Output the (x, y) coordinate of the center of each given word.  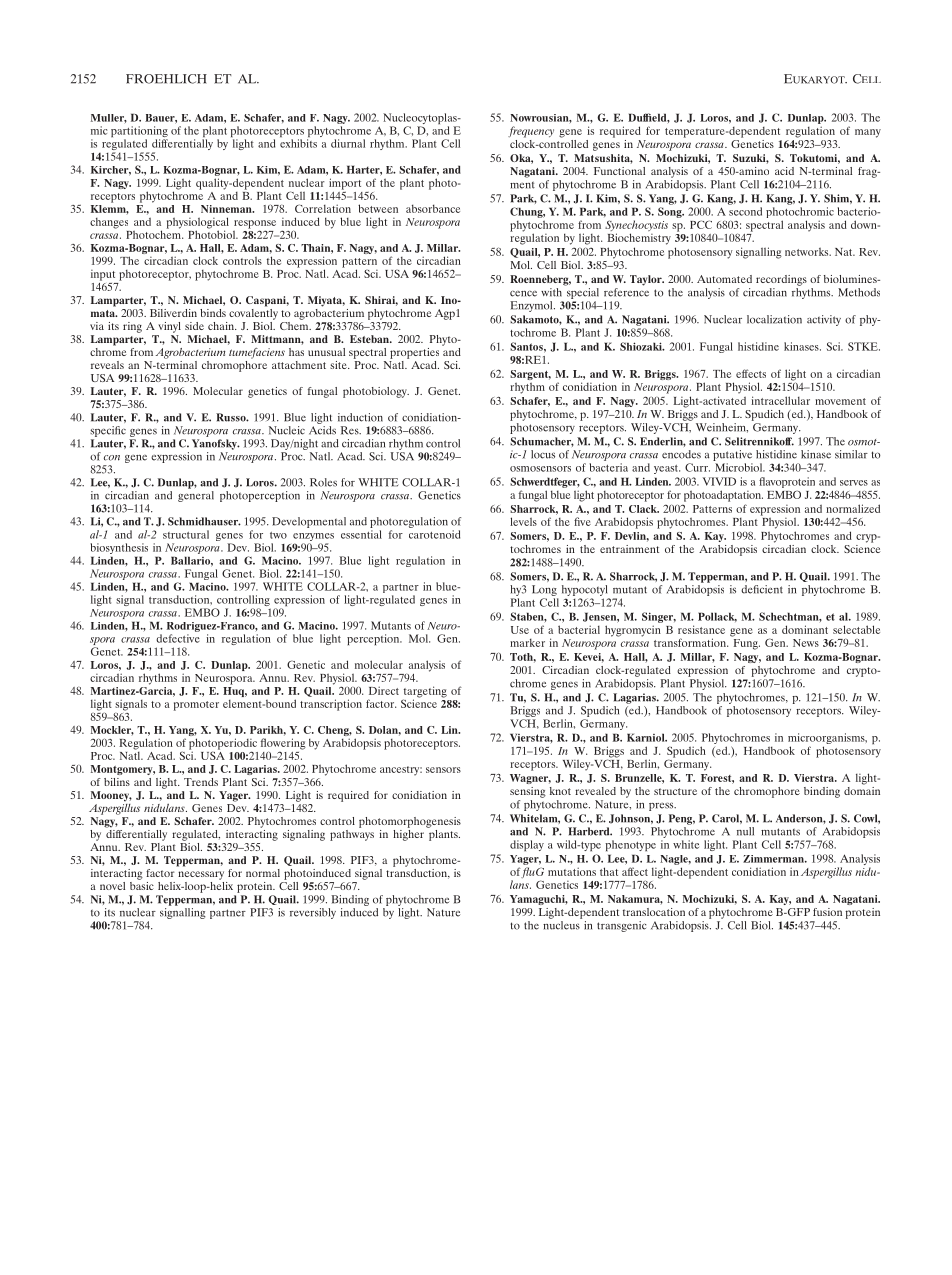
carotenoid (434, 534)
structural (186, 534)
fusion (827, 912)
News (806, 643)
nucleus (562, 924)
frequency (531, 132)
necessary (201, 875)
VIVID (719, 481)
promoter (196, 706)
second (745, 211)
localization (774, 319)
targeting (425, 693)
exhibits (298, 143)
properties (414, 353)
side (194, 326)
